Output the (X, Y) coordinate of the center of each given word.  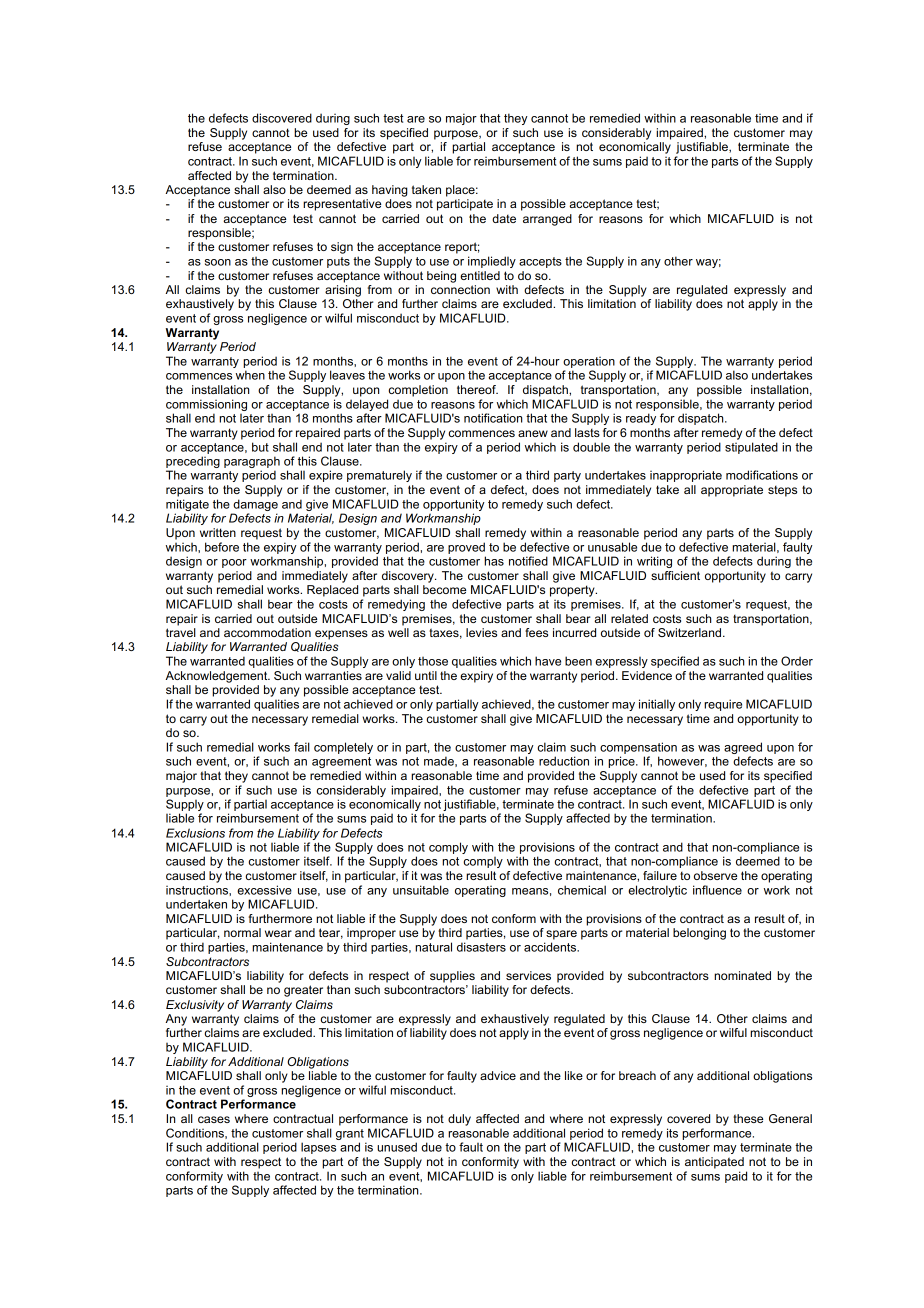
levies (481, 632)
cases (214, 1119)
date (504, 218)
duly (459, 1120)
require (723, 705)
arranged (547, 220)
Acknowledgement (217, 677)
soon (218, 262)
